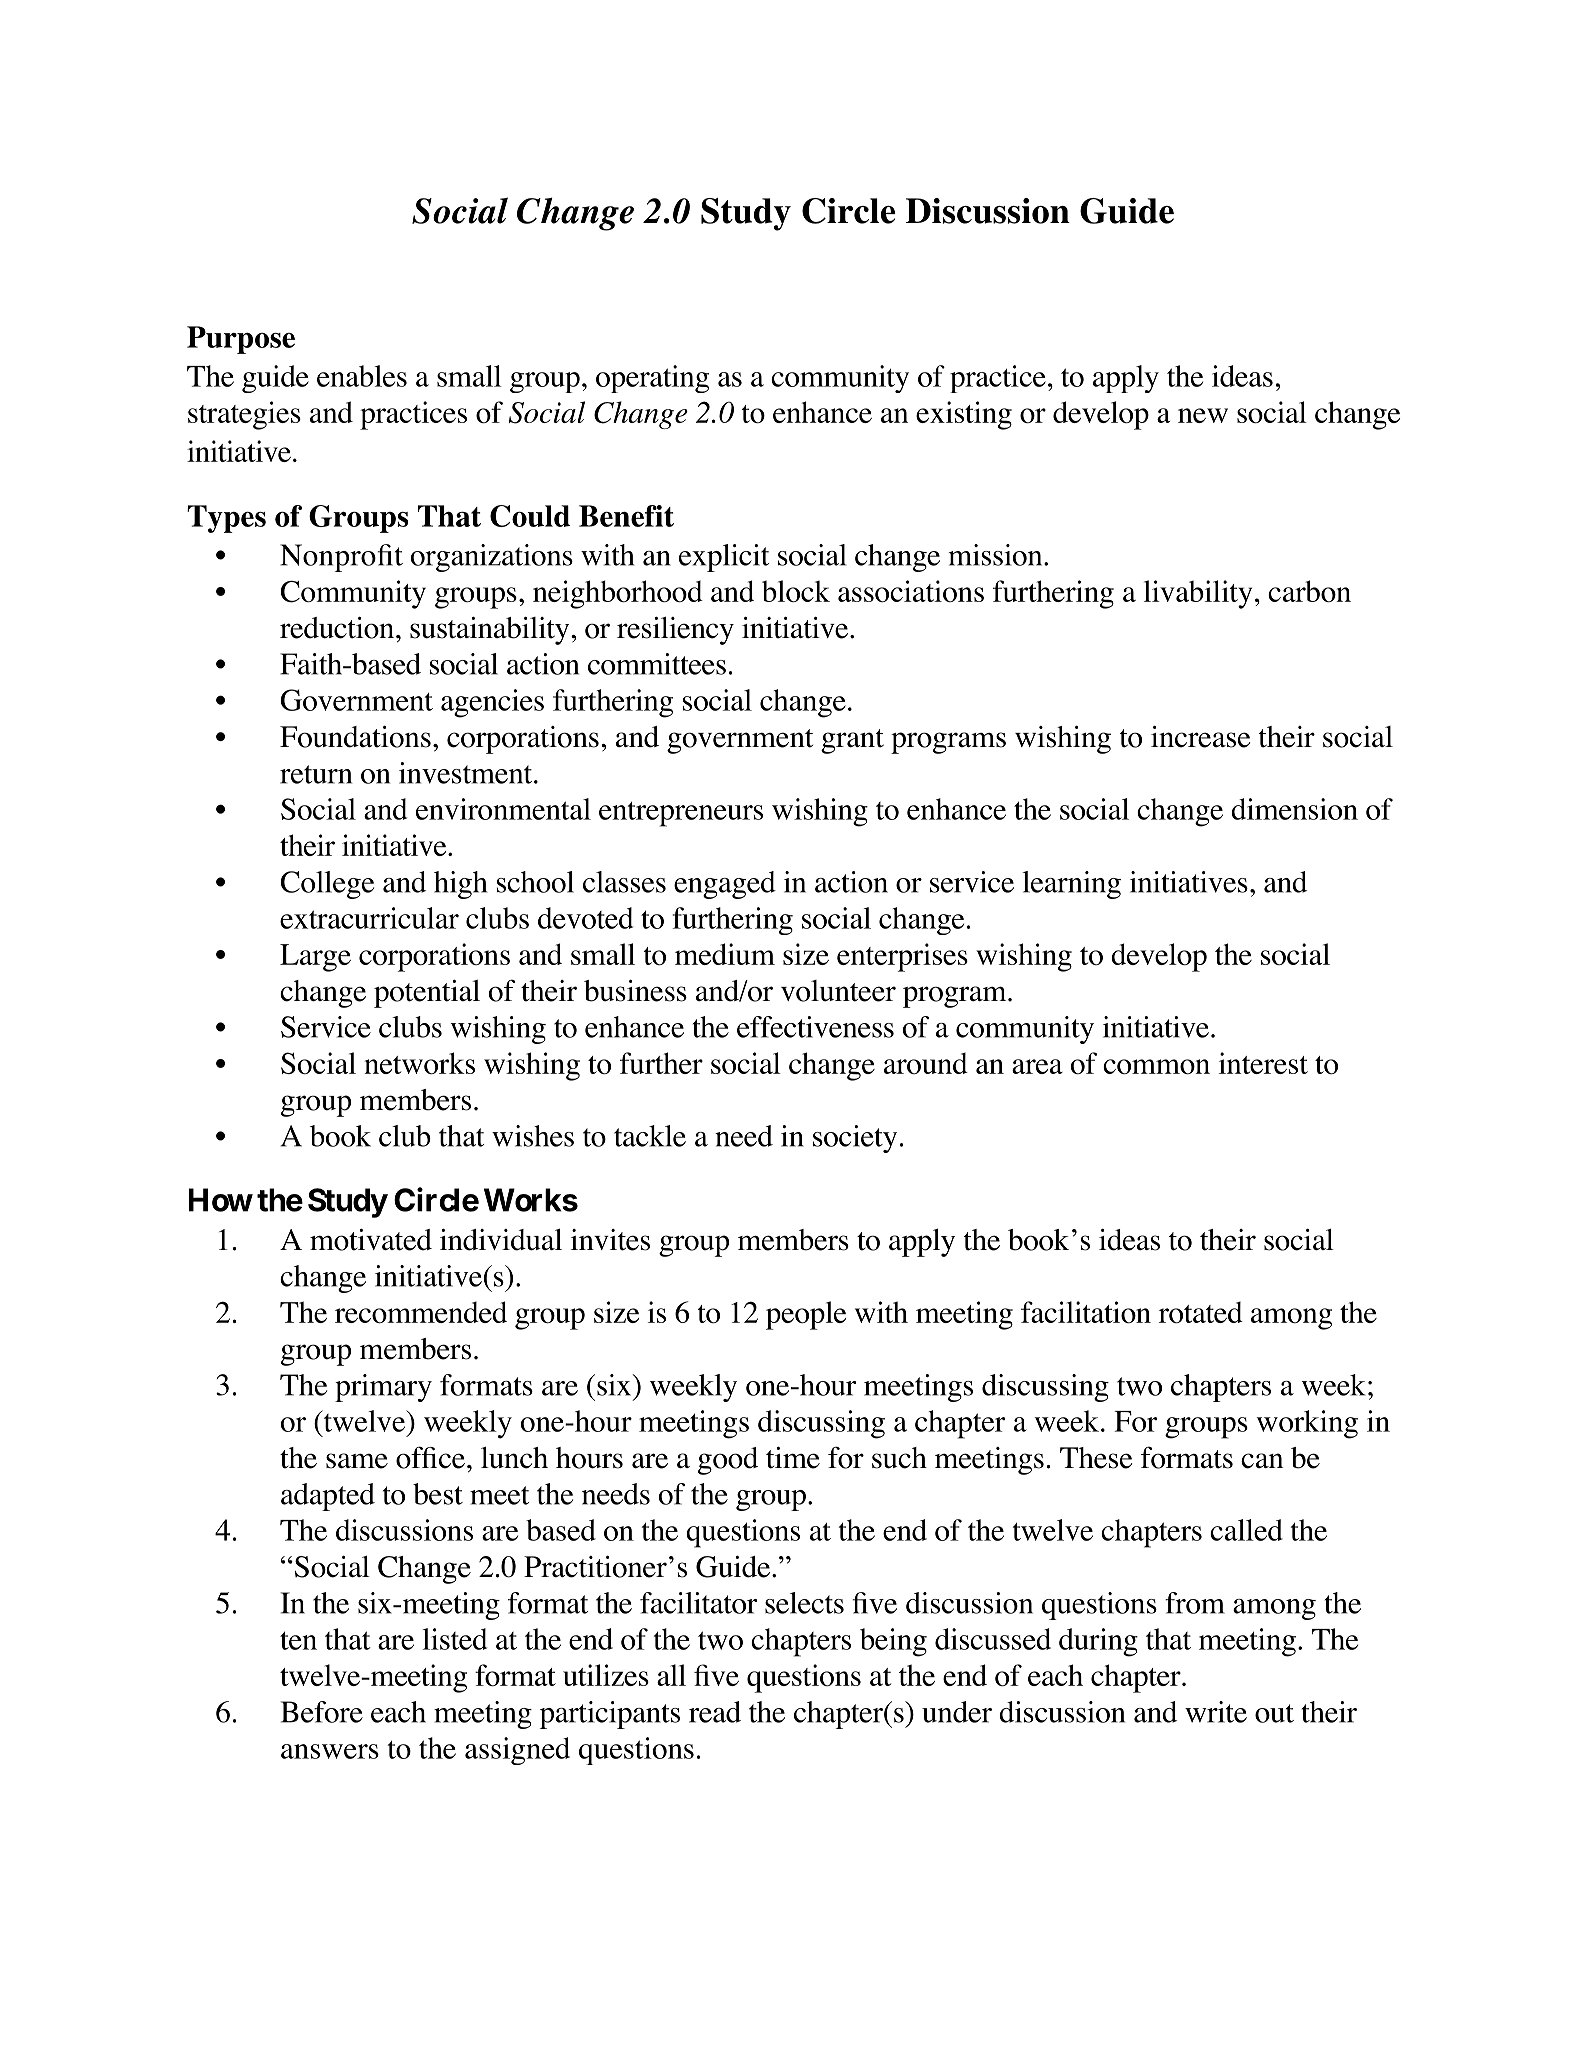 The width and height of the screenshot is (1587, 2054). What do you see at coordinates (652, 379) in the screenshot?
I see `operating` at bounding box center [652, 379].
